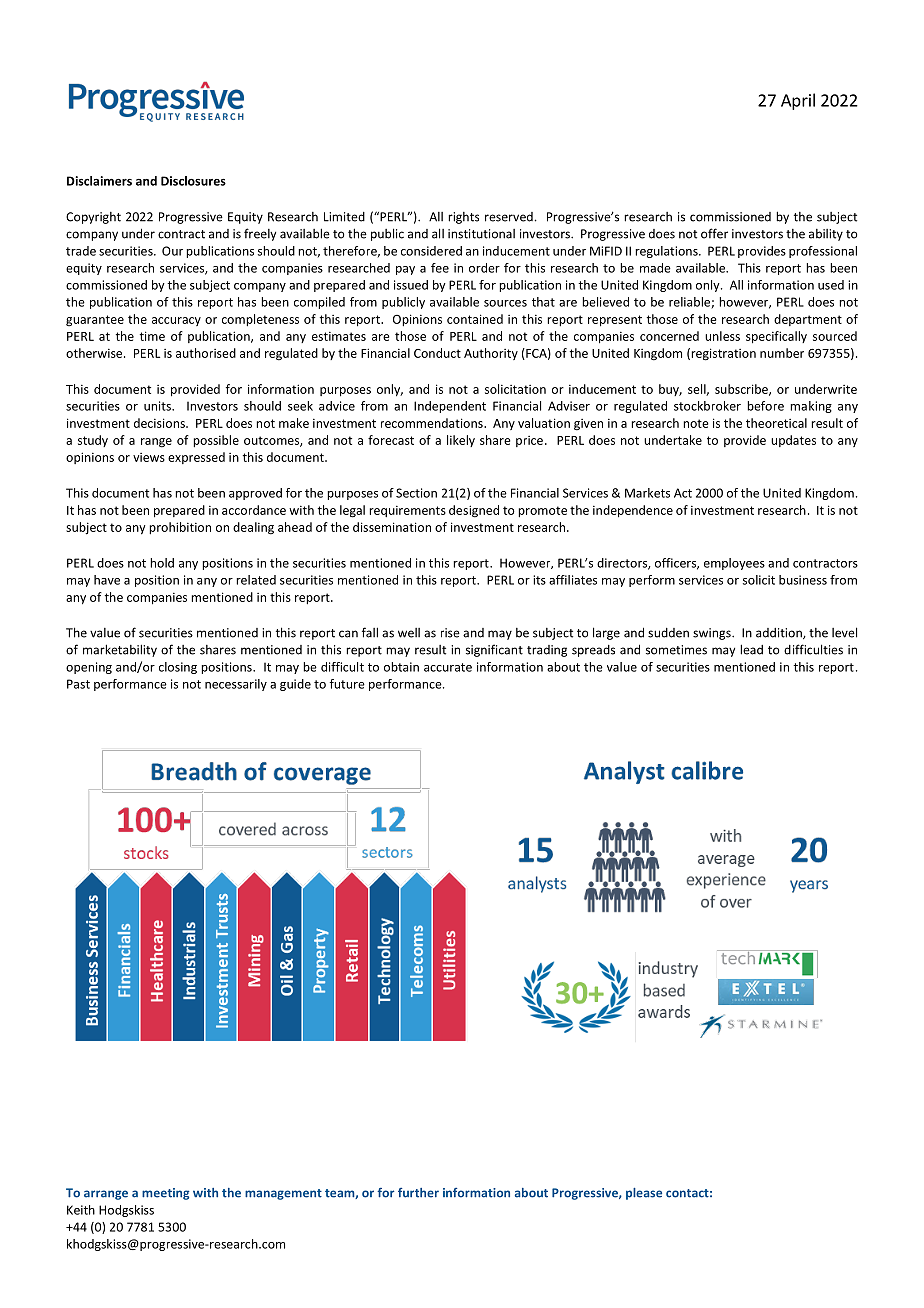 The width and height of the page is (924, 1308). What do you see at coordinates (178, 668) in the page?
I see `closing` at bounding box center [178, 668].
